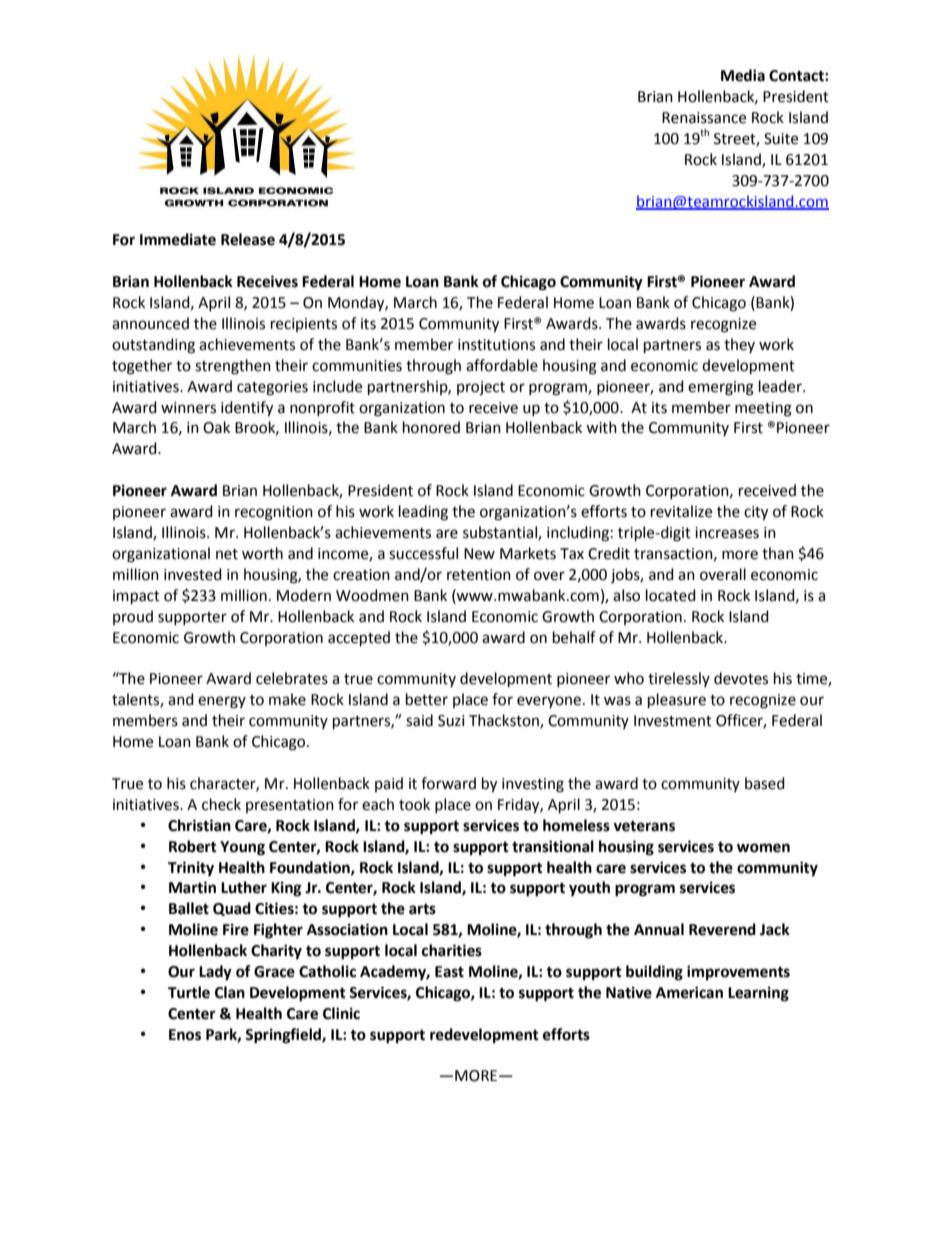 Image resolution: width=952 pixels, height=1233 pixels. Describe the element at coordinates (781, 139) in the document. I see `Suite` at that location.
